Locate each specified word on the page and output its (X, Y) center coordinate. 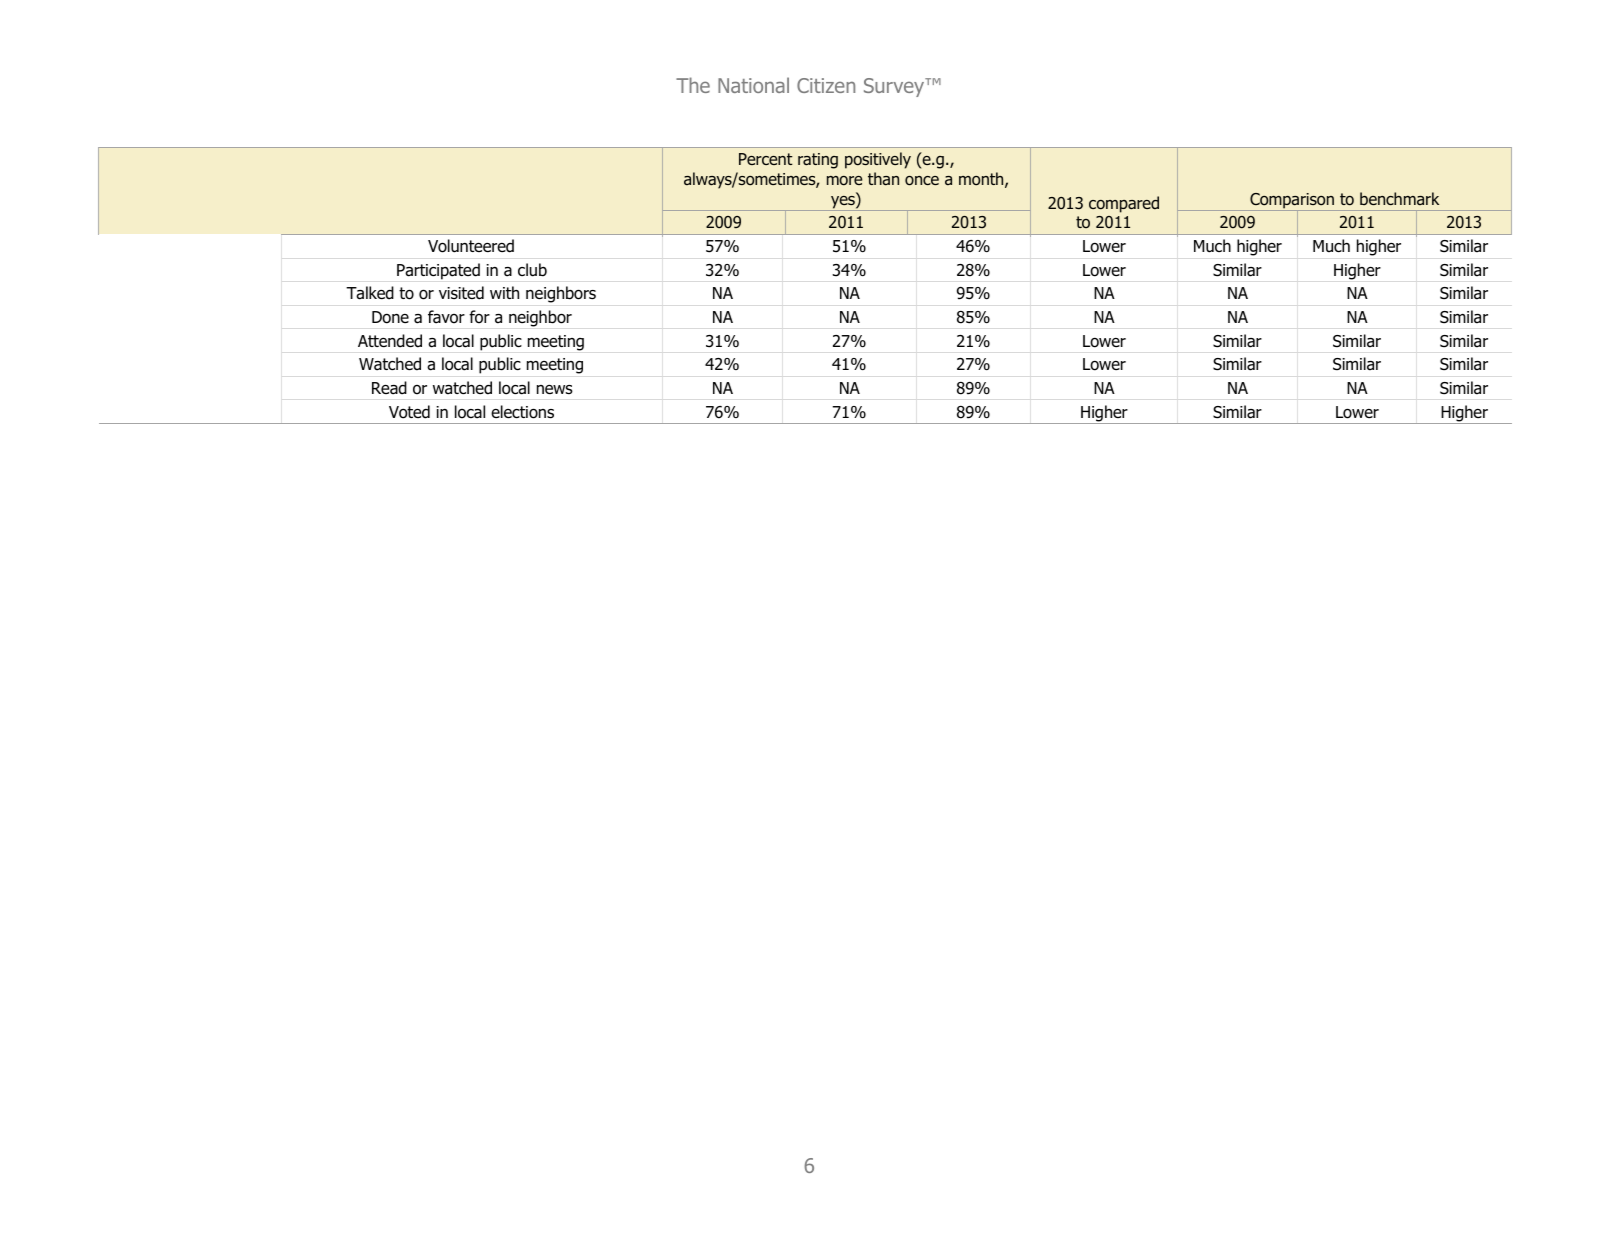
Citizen (826, 85)
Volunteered (471, 246)
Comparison (1292, 202)
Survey (895, 87)
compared (1124, 204)
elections (522, 412)
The (693, 85)
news (555, 389)
